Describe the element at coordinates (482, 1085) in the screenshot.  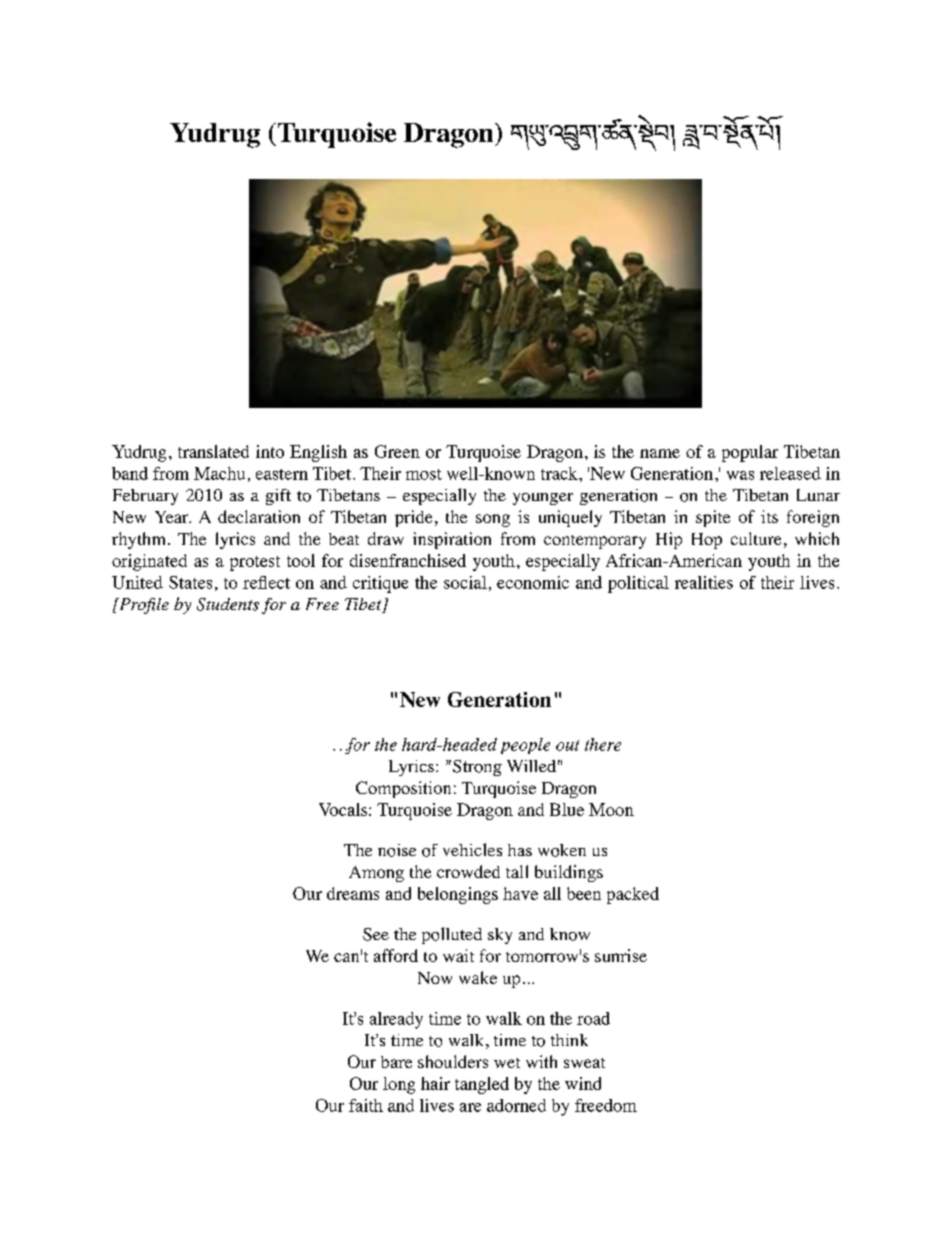
I see `tangled` at that location.
